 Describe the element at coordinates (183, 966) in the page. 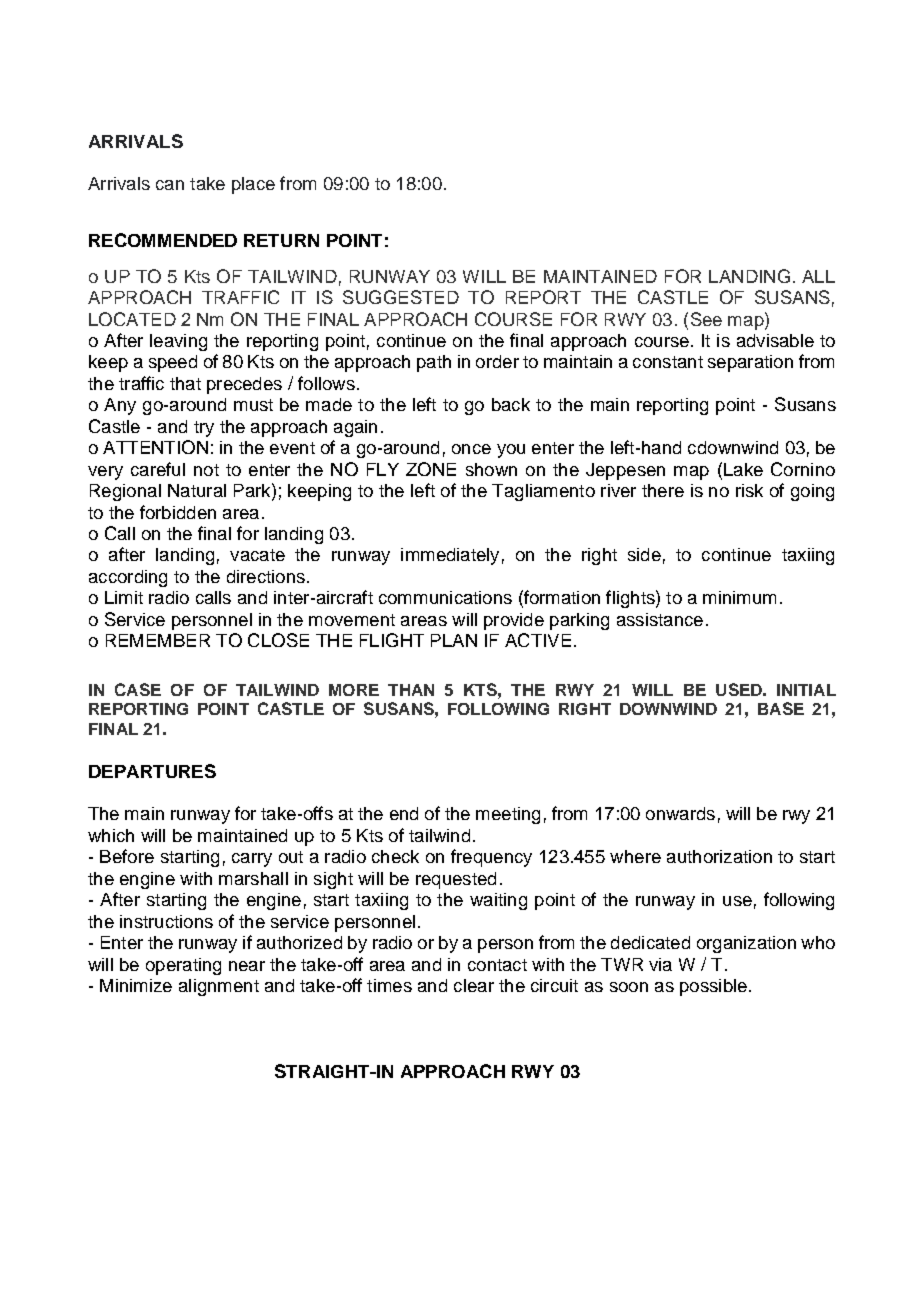

I see `operating` at that location.
